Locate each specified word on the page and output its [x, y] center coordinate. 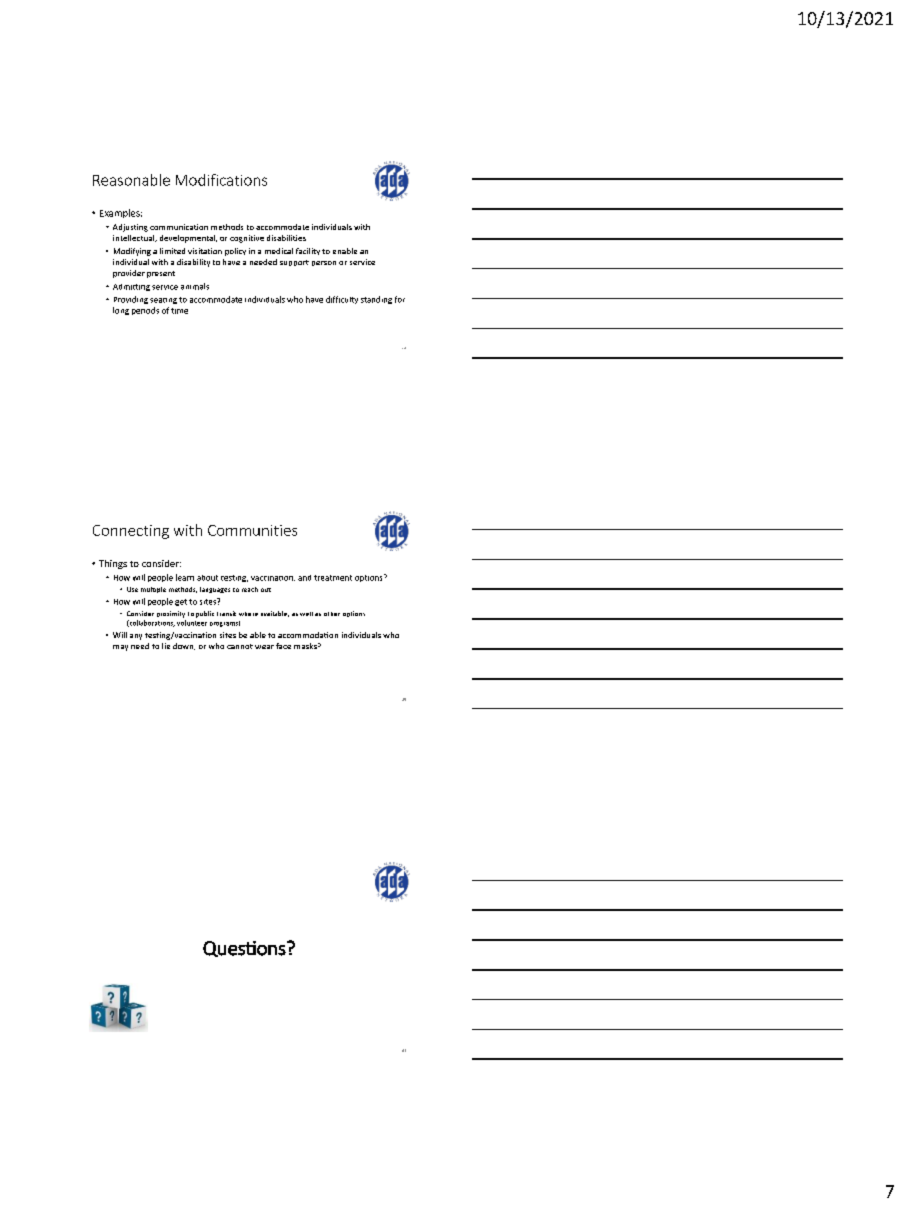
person [324, 263]
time [179, 311]
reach [250, 589]
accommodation [308, 635]
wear [264, 647]
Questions [245, 949]
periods [145, 311]
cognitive [247, 239]
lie [166, 646]
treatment [333, 578]
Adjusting [130, 228]
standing [376, 300]
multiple [153, 590]
